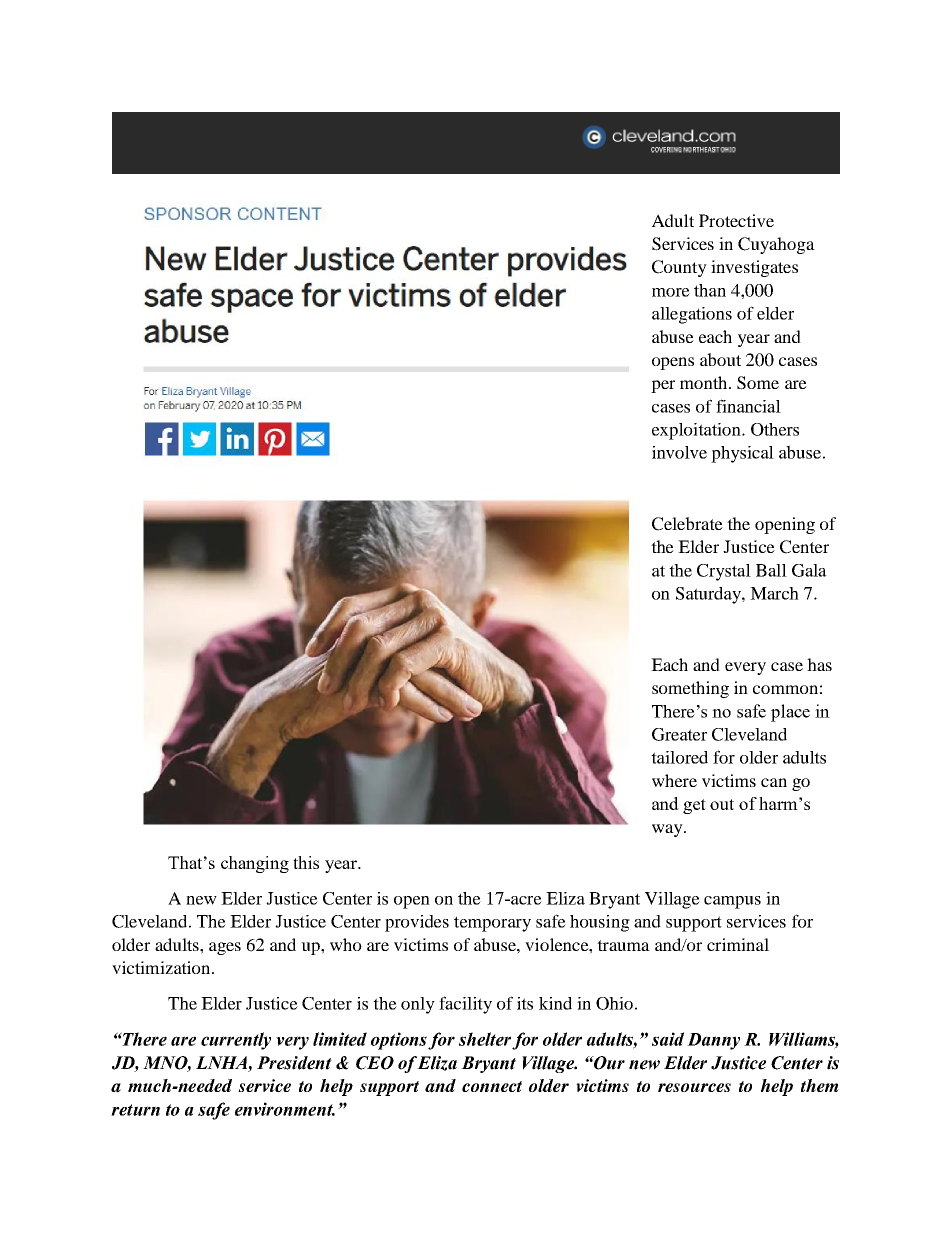 This document has height=1233, width=952. I want to click on more, so click(671, 292).
